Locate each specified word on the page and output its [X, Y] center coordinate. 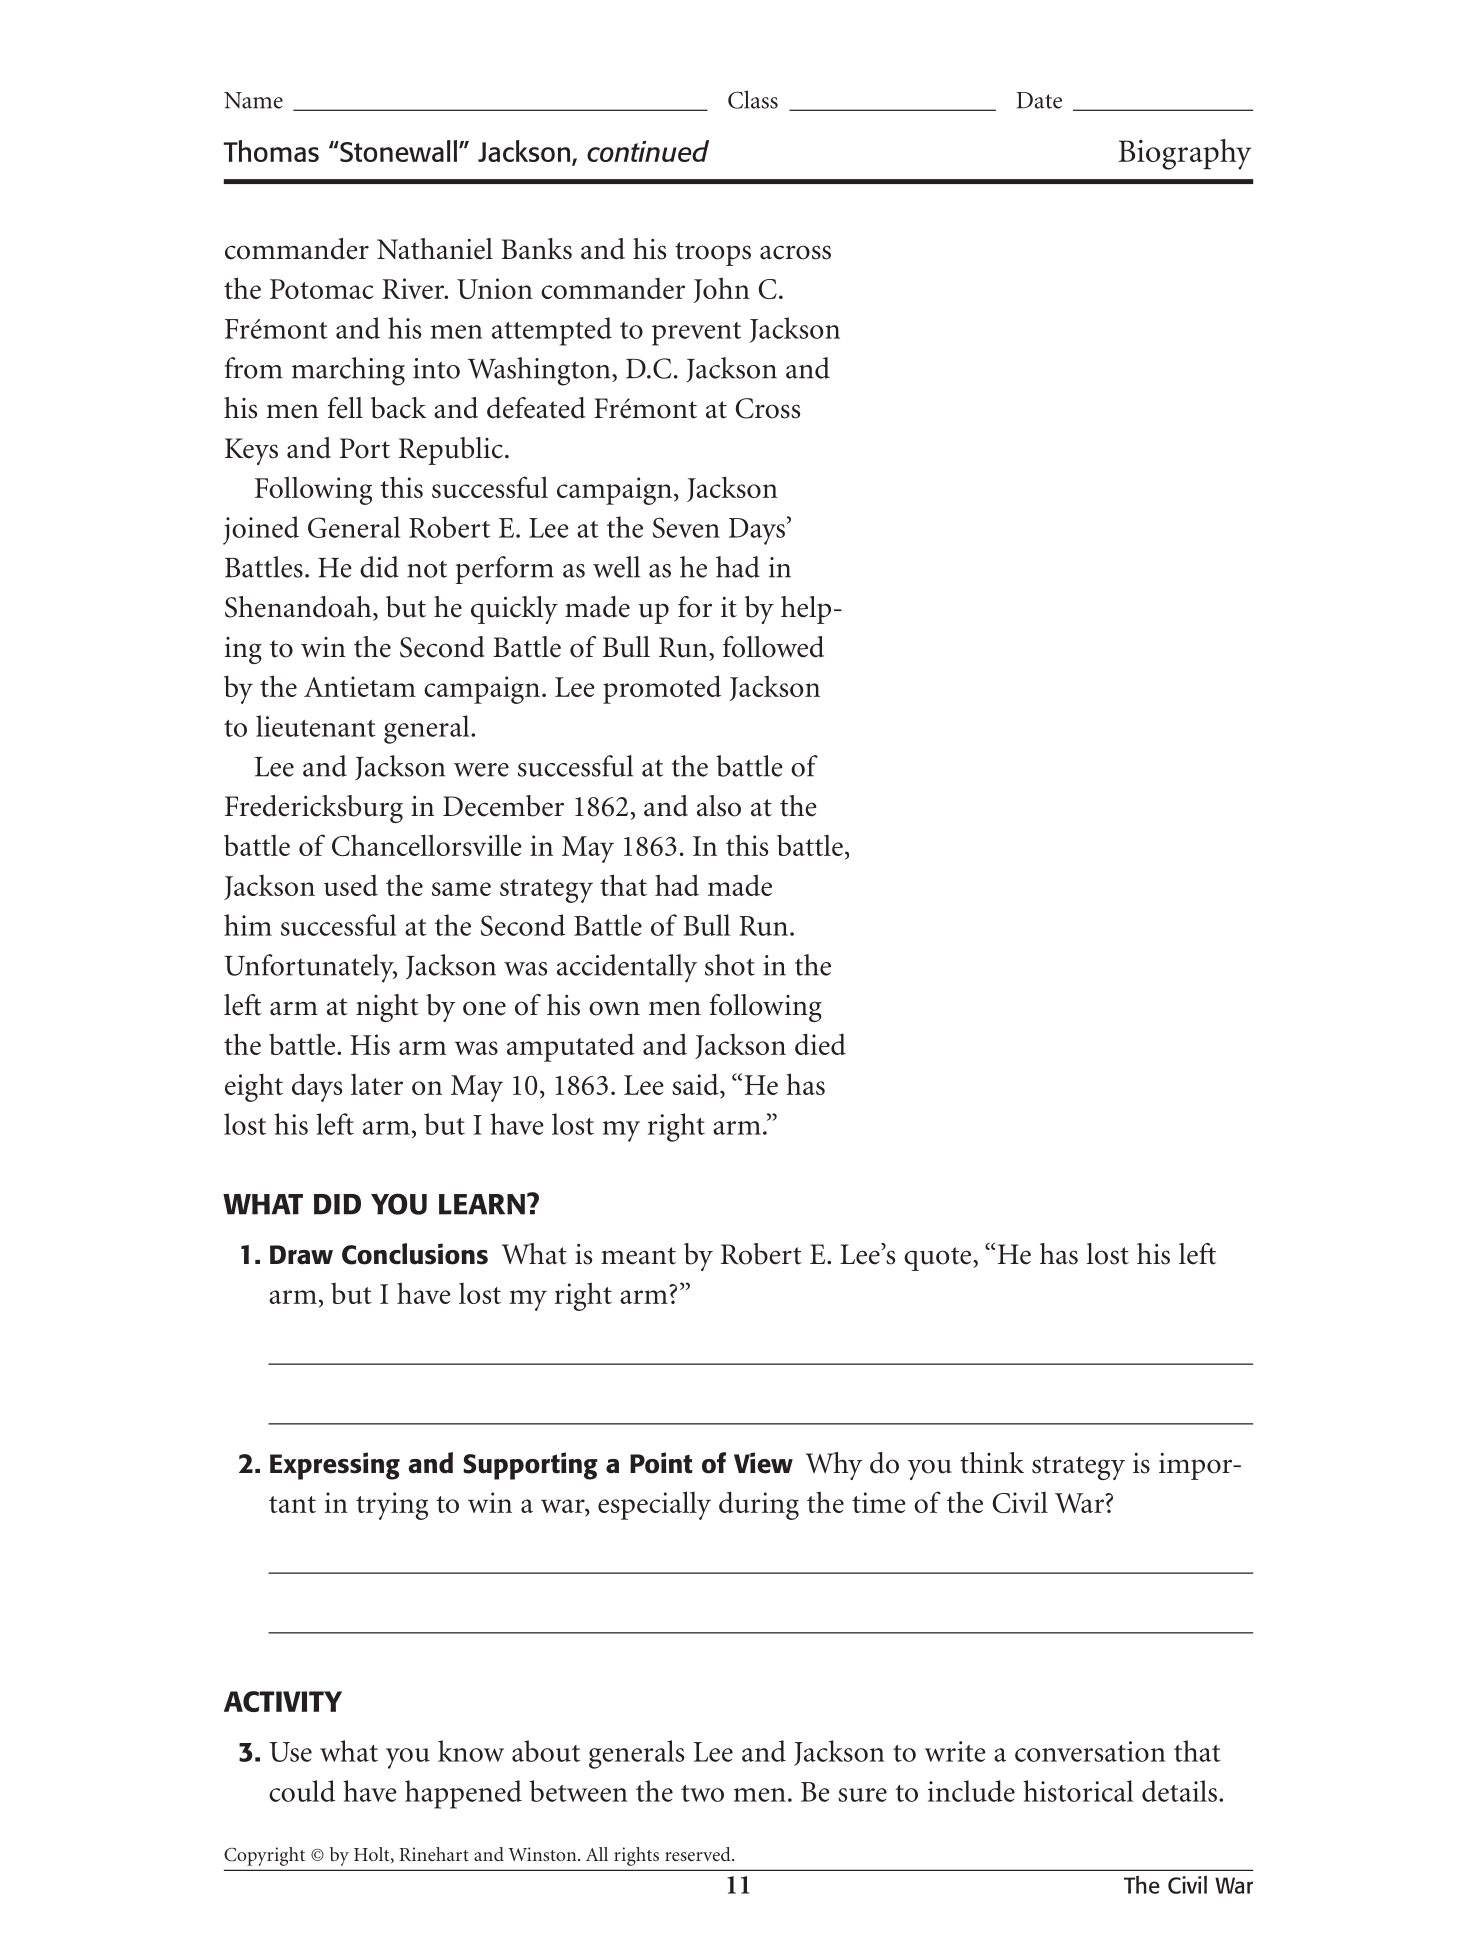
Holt [373, 1855]
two [702, 1793]
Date [1039, 100]
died [820, 1044]
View [763, 1463]
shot [730, 965]
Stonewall [397, 151]
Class [753, 99]
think [992, 1463]
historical [1078, 1791]
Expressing [335, 1466]
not [427, 569]
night [387, 1008]
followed [773, 647]
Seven [686, 527]
